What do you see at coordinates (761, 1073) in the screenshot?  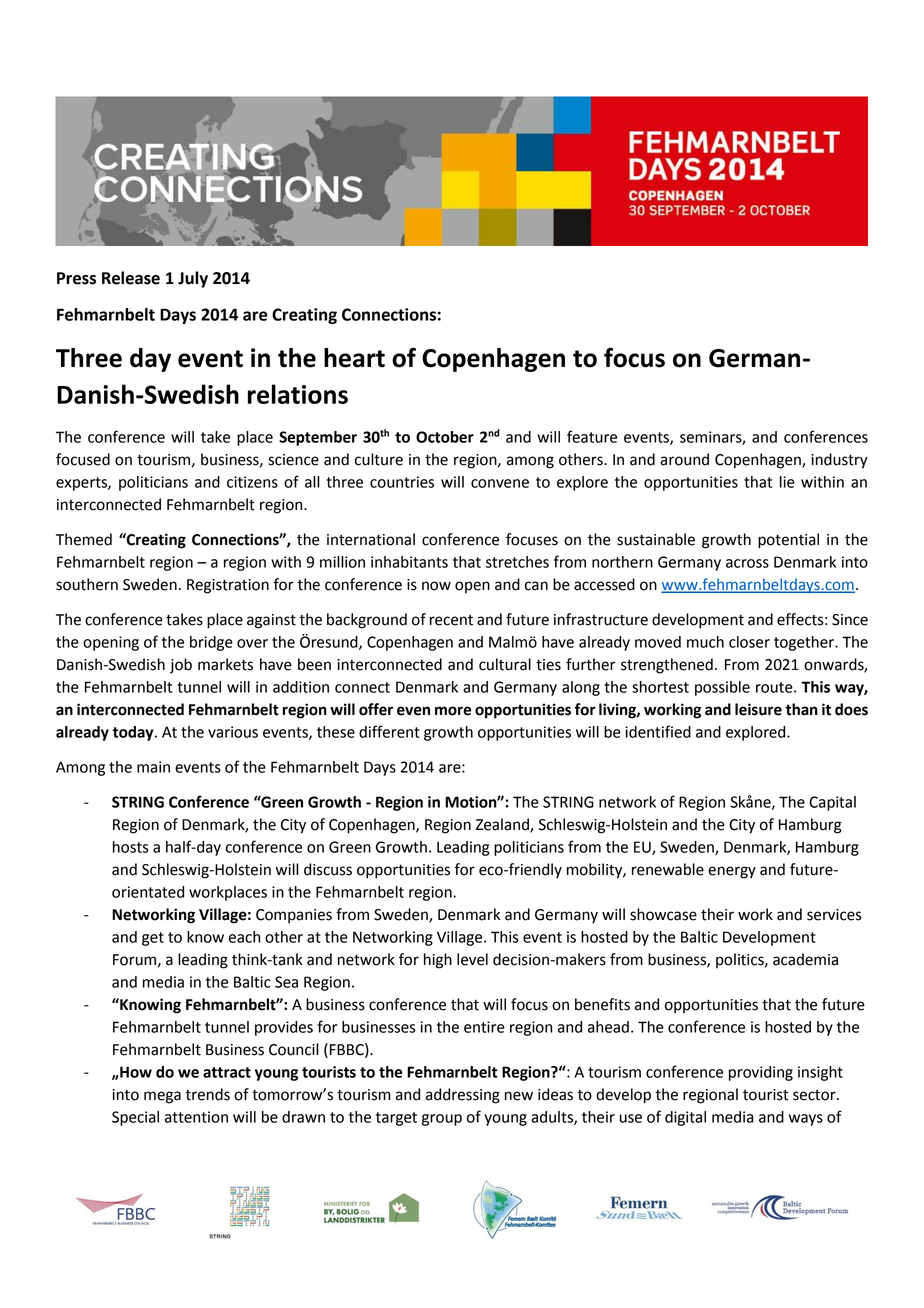 I see `providing` at bounding box center [761, 1073].
